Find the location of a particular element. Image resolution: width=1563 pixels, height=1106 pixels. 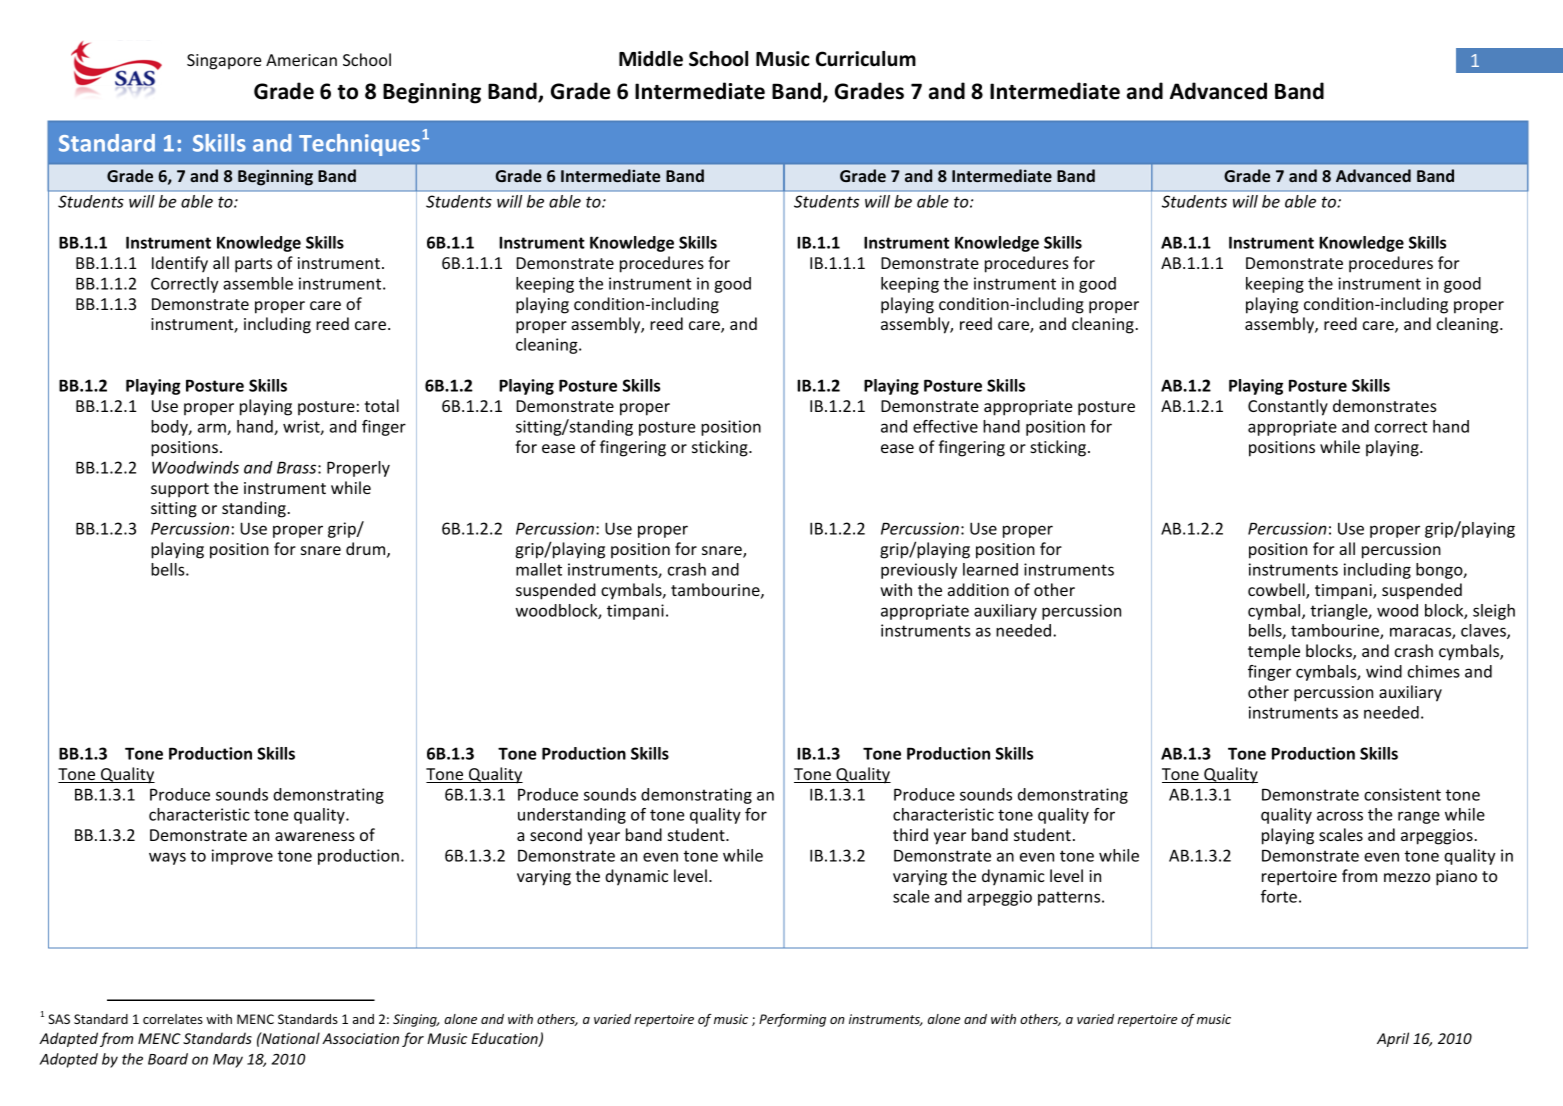

awareness is located at coordinates (315, 836).
